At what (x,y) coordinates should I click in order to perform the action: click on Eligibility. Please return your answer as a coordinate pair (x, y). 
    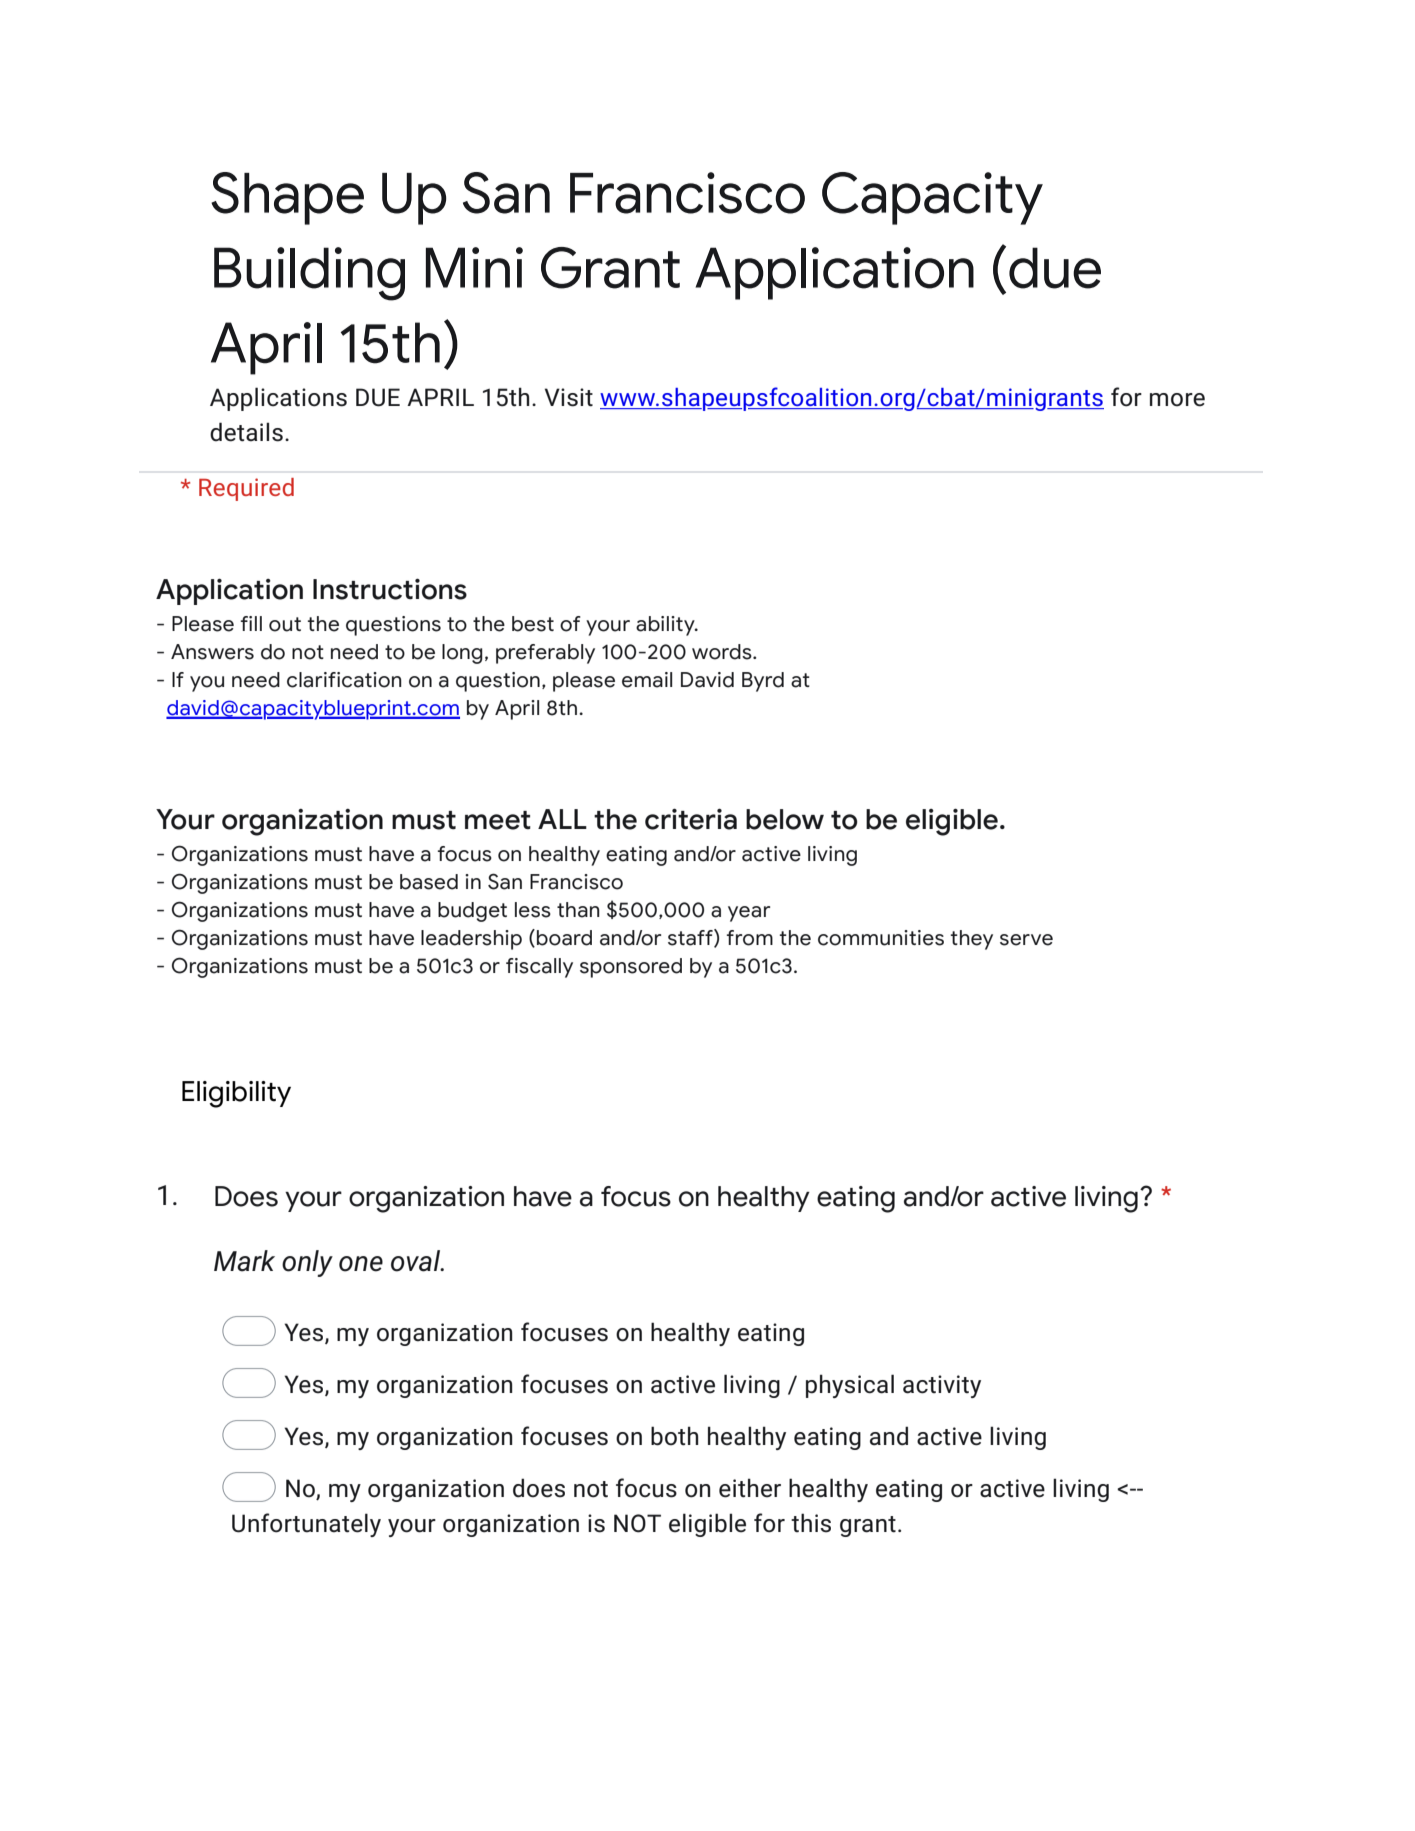
    Looking at the image, I should click on (236, 1094).
